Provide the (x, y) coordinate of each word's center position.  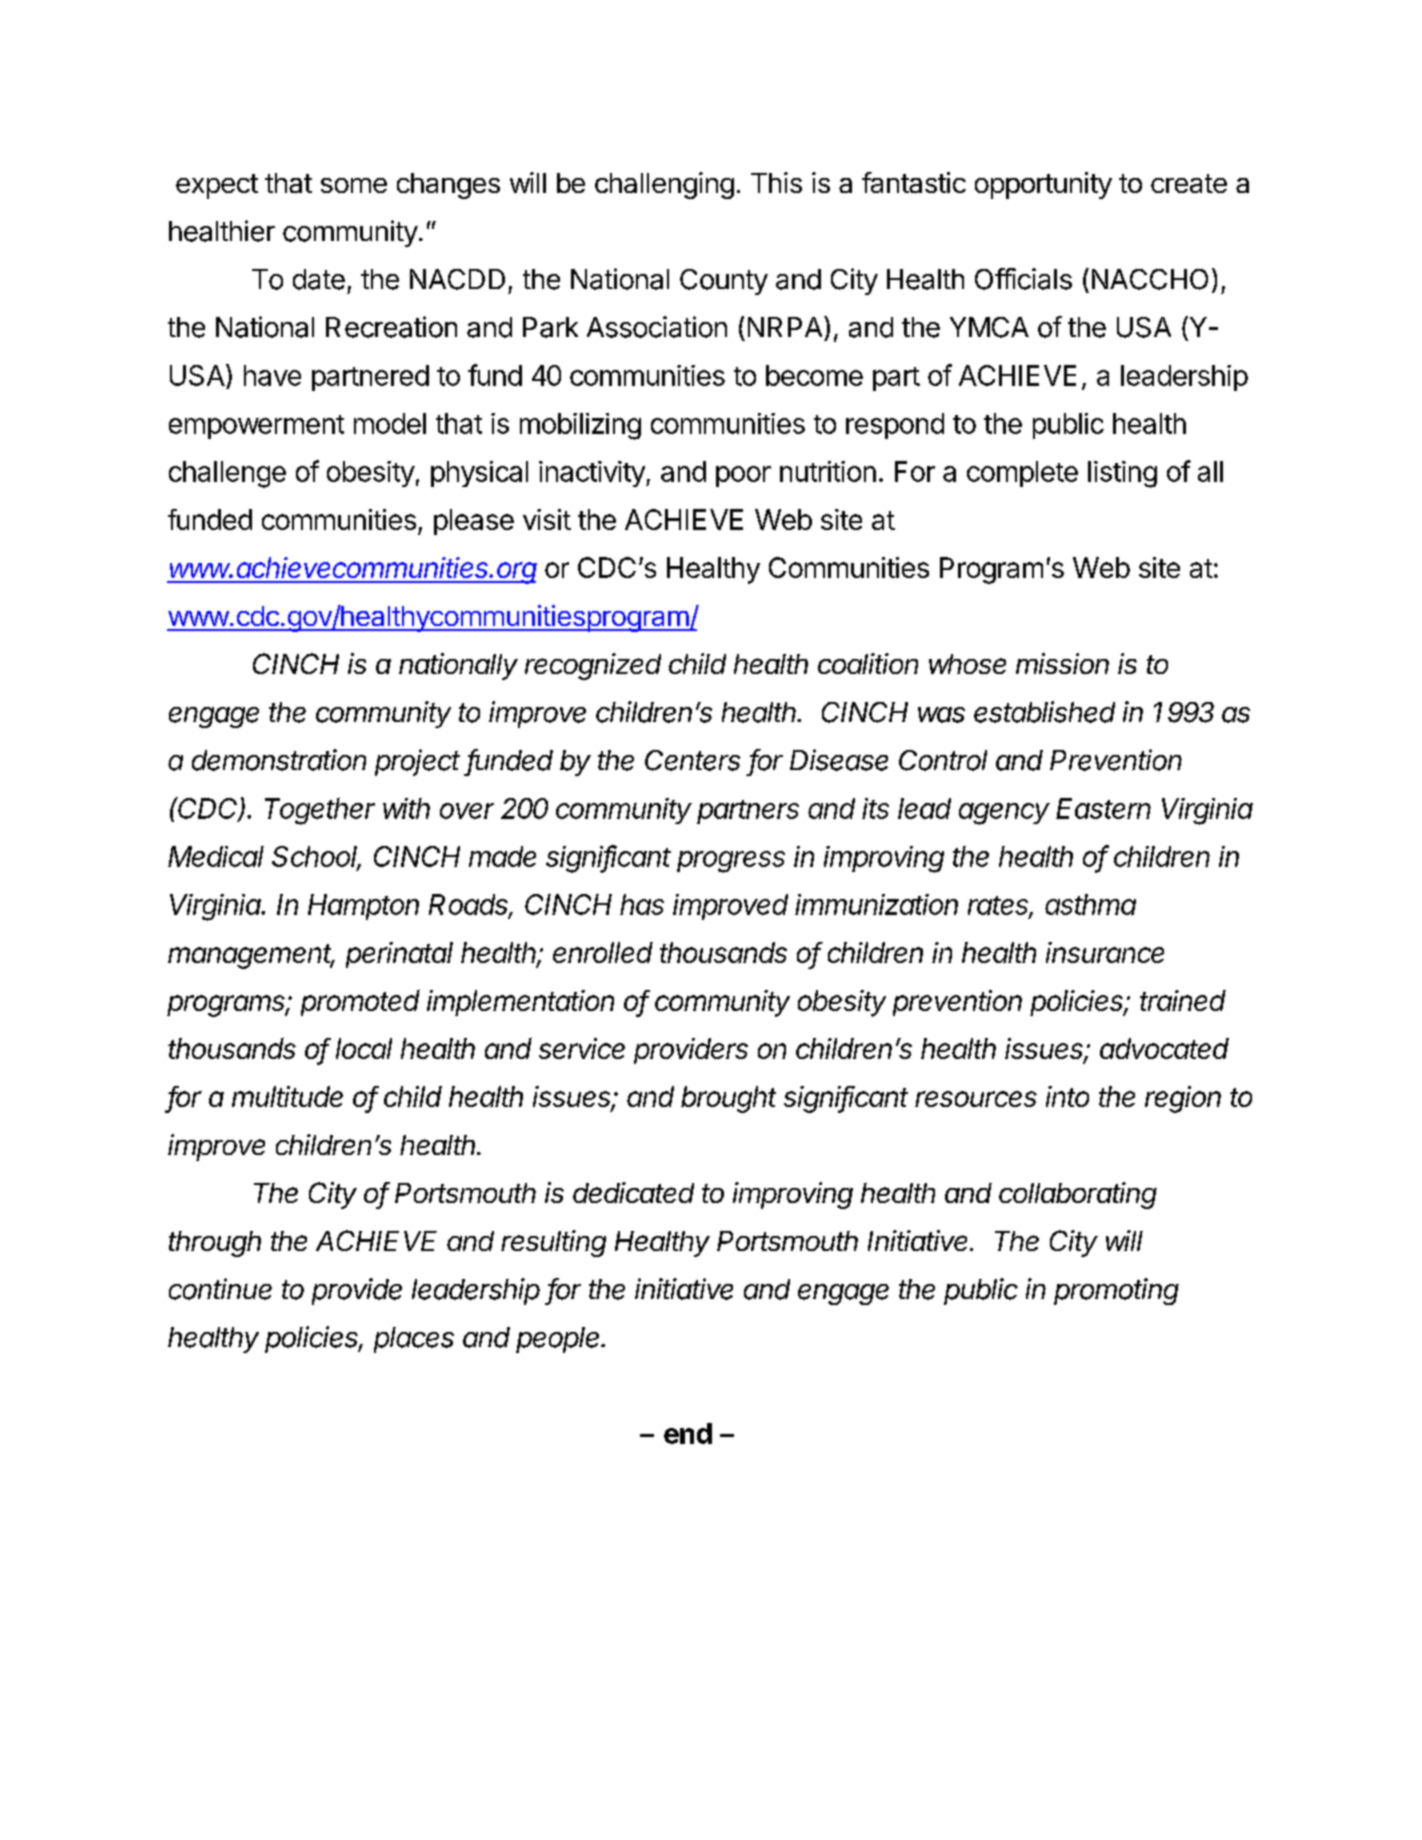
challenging (664, 185)
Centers (692, 760)
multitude (287, 1096)
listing (1122, 474)
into (1067, 1096)
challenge (227, 474)
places (414, 1340)
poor (743, 476)
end (688, 1433)
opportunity (1043, 185)
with (406, 808)
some (354, 185)
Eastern (1103, 808)
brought (728, 1099)
